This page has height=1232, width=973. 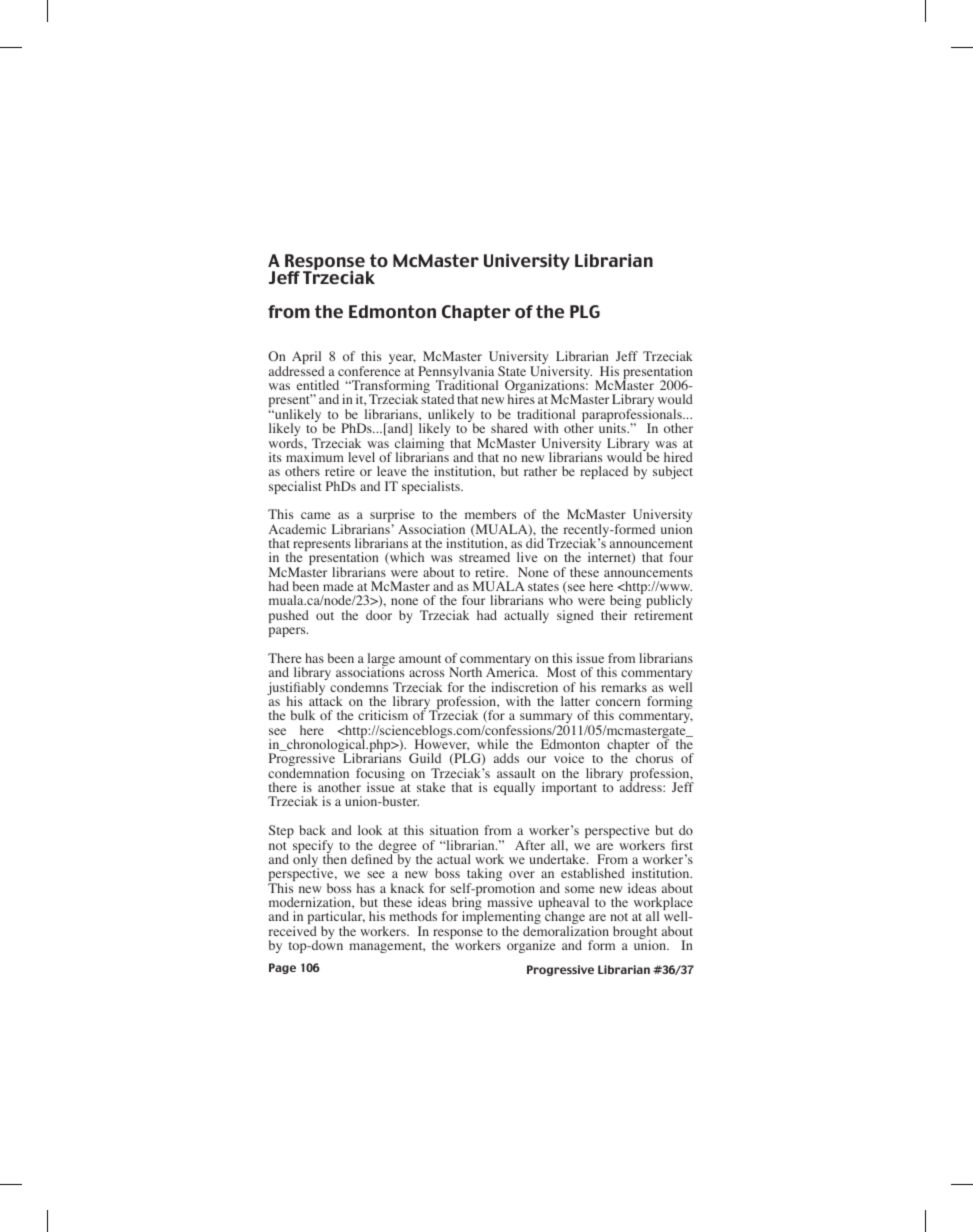 What do you see at coordinates (318, 385) in the page?
I see `entitled` at bounding box center [318, 385].
